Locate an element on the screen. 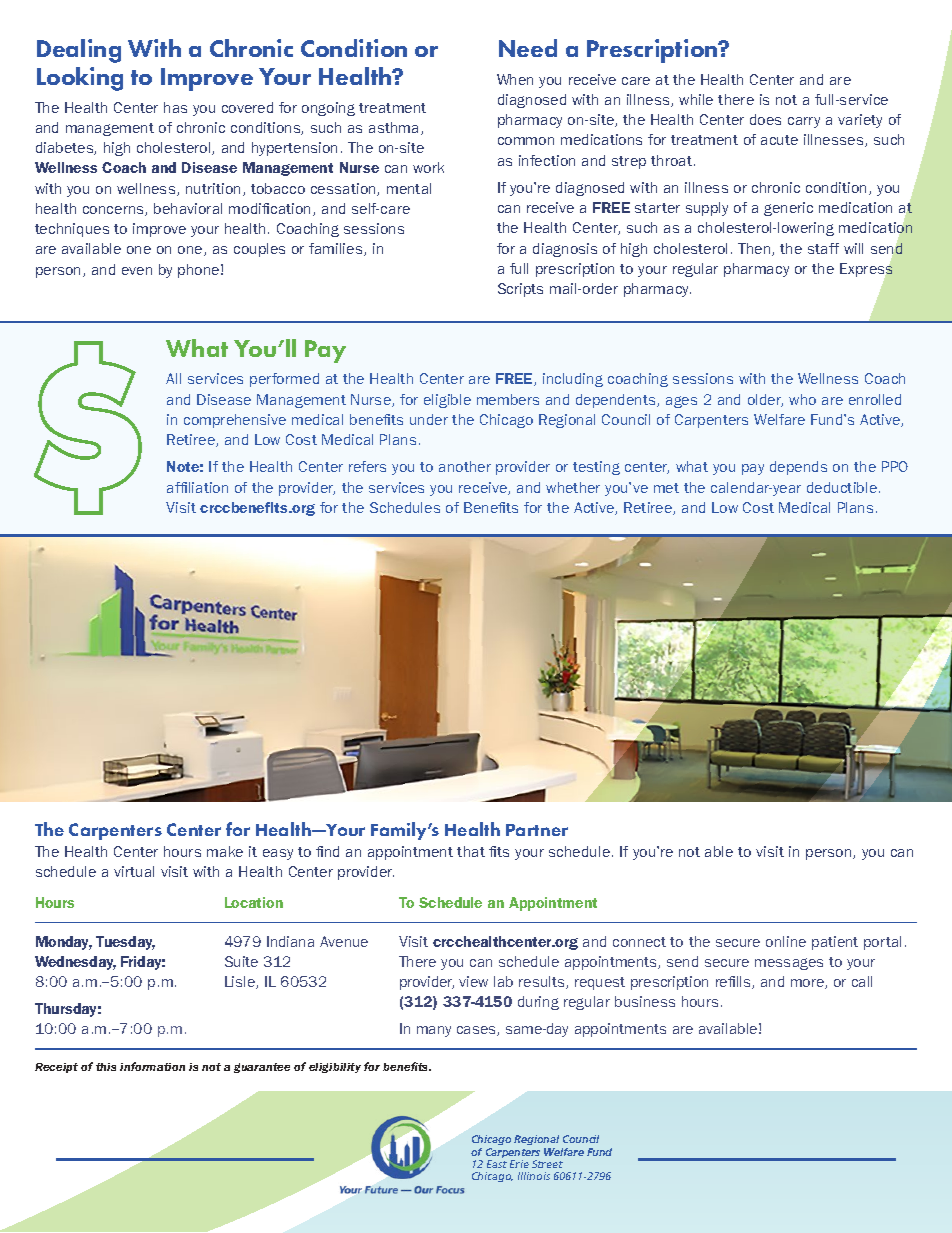  information is located at coordinates (152, 1066).
